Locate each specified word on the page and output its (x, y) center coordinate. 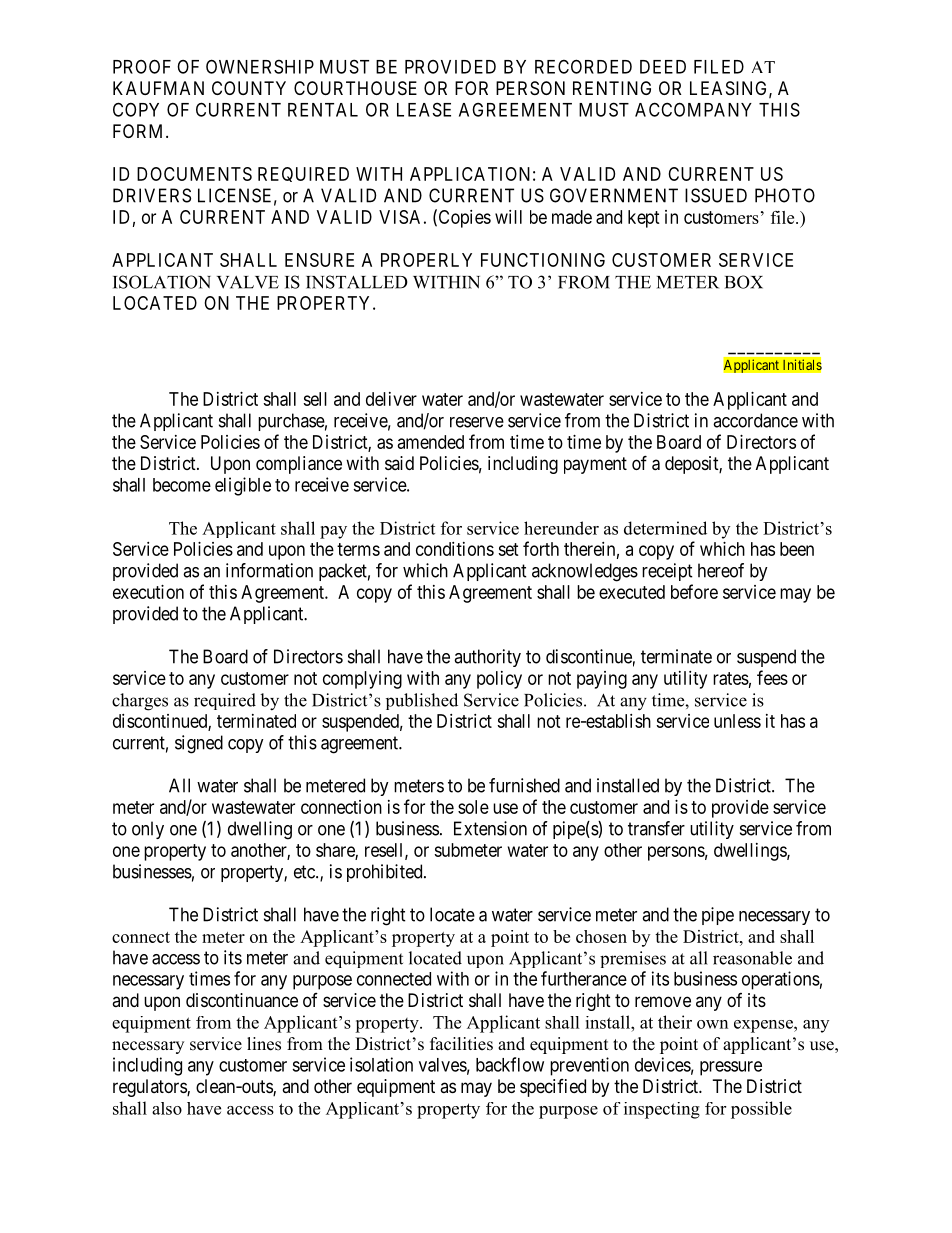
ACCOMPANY (693, 109)
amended (431, 442)
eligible (243, 486)
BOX (744, 282)
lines (264, 1044)
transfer (656, 828)
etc (305, 872)
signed (199, 744)
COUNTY (249, 88)
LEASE (424, 109)
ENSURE (319, 260)
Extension (490, 828)
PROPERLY (426, 260)
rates (731, 678)
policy (499, 680)
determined (665, 528)
